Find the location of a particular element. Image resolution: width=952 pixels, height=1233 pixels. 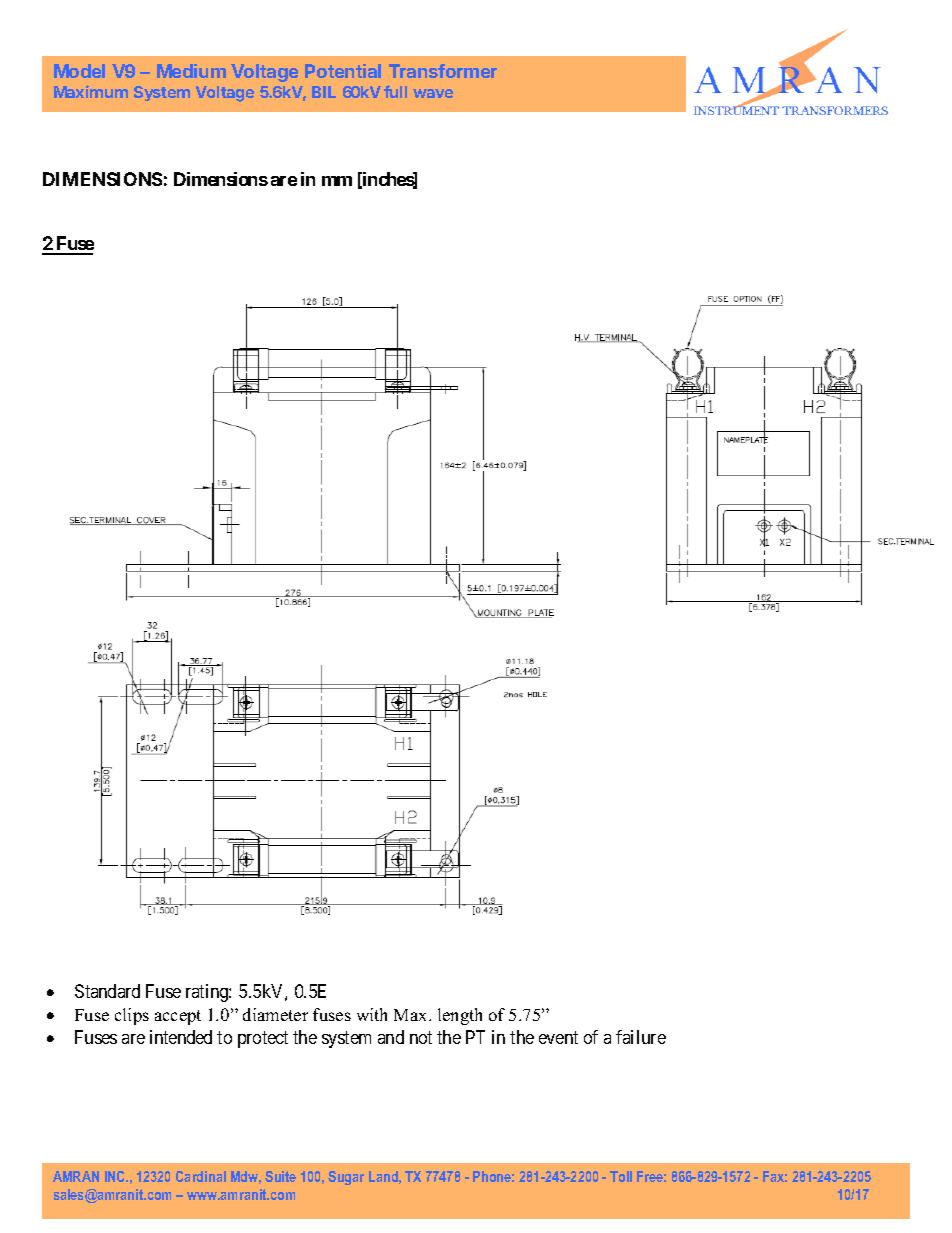

clips is located at coordinates (132, 1016).
